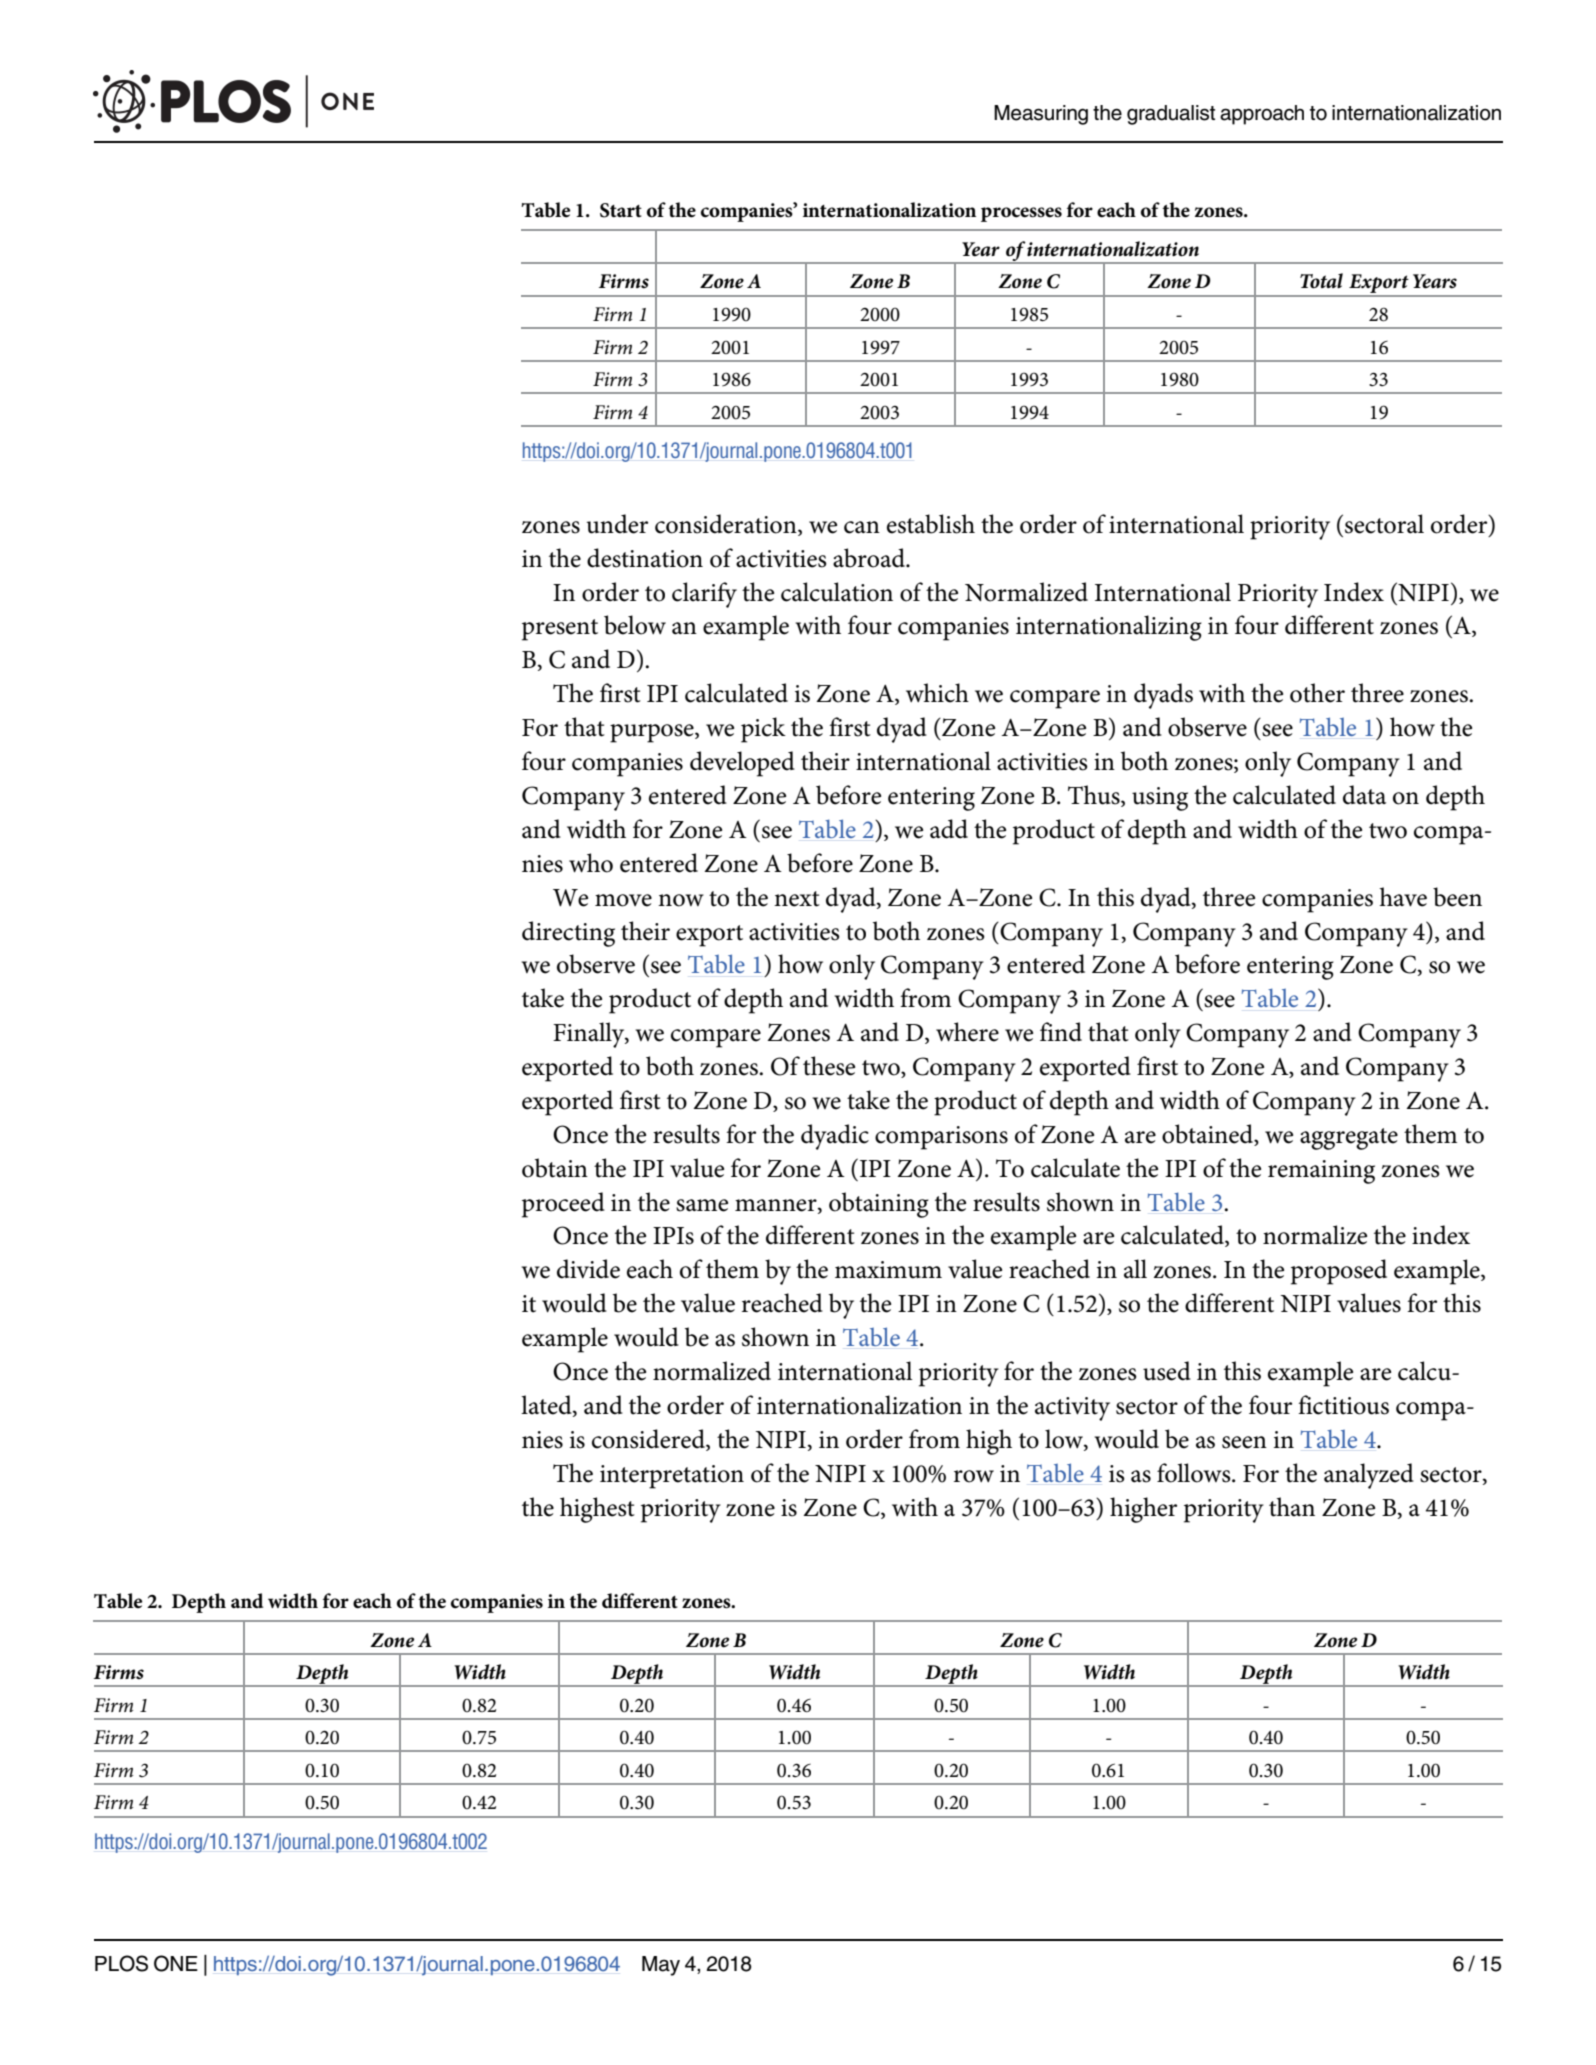  Describe the element at coordinates (1339, 1272) in the screenshot. I see `proposed` at that location.
